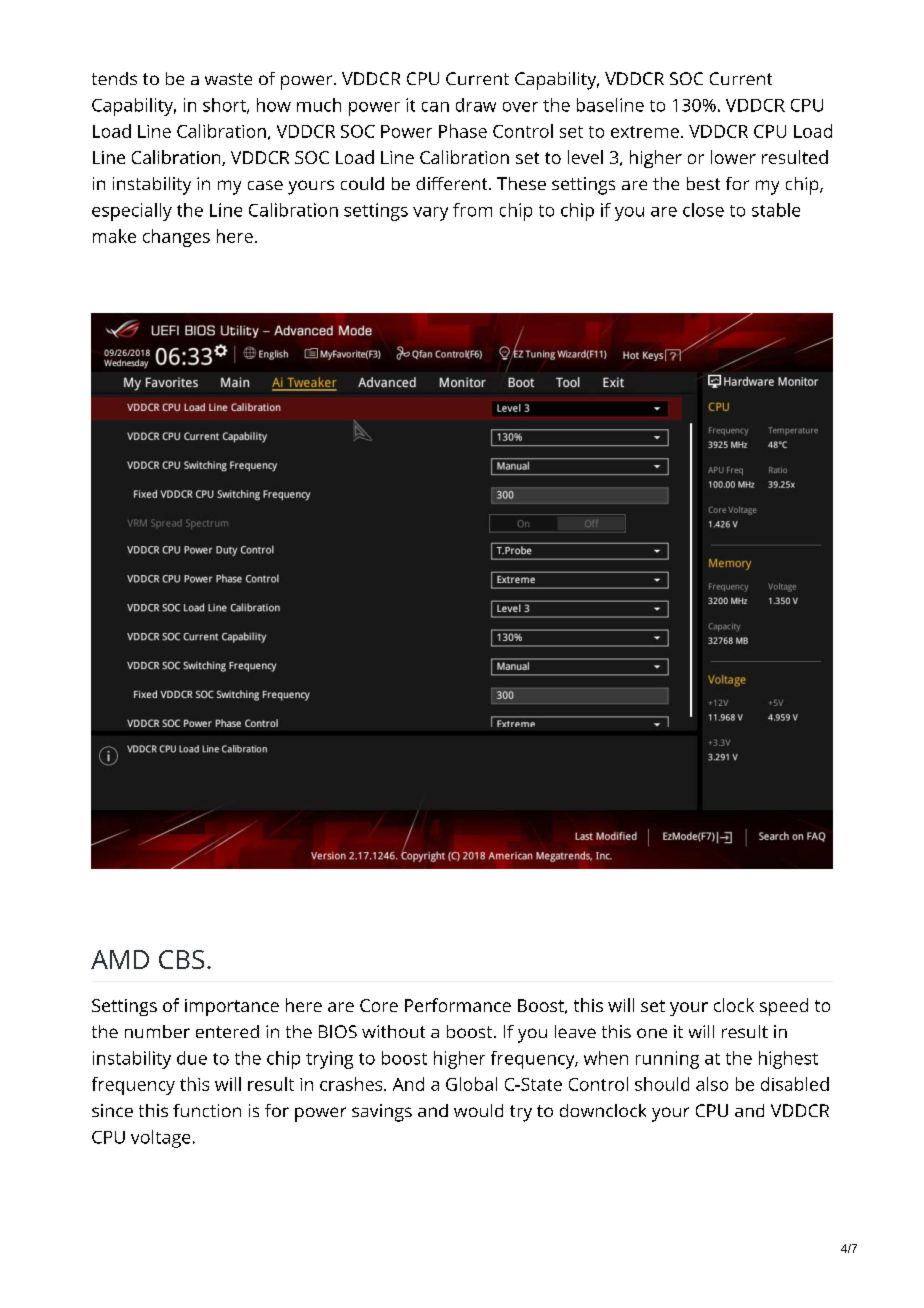  I want to click on lower, so click(733, 157).
